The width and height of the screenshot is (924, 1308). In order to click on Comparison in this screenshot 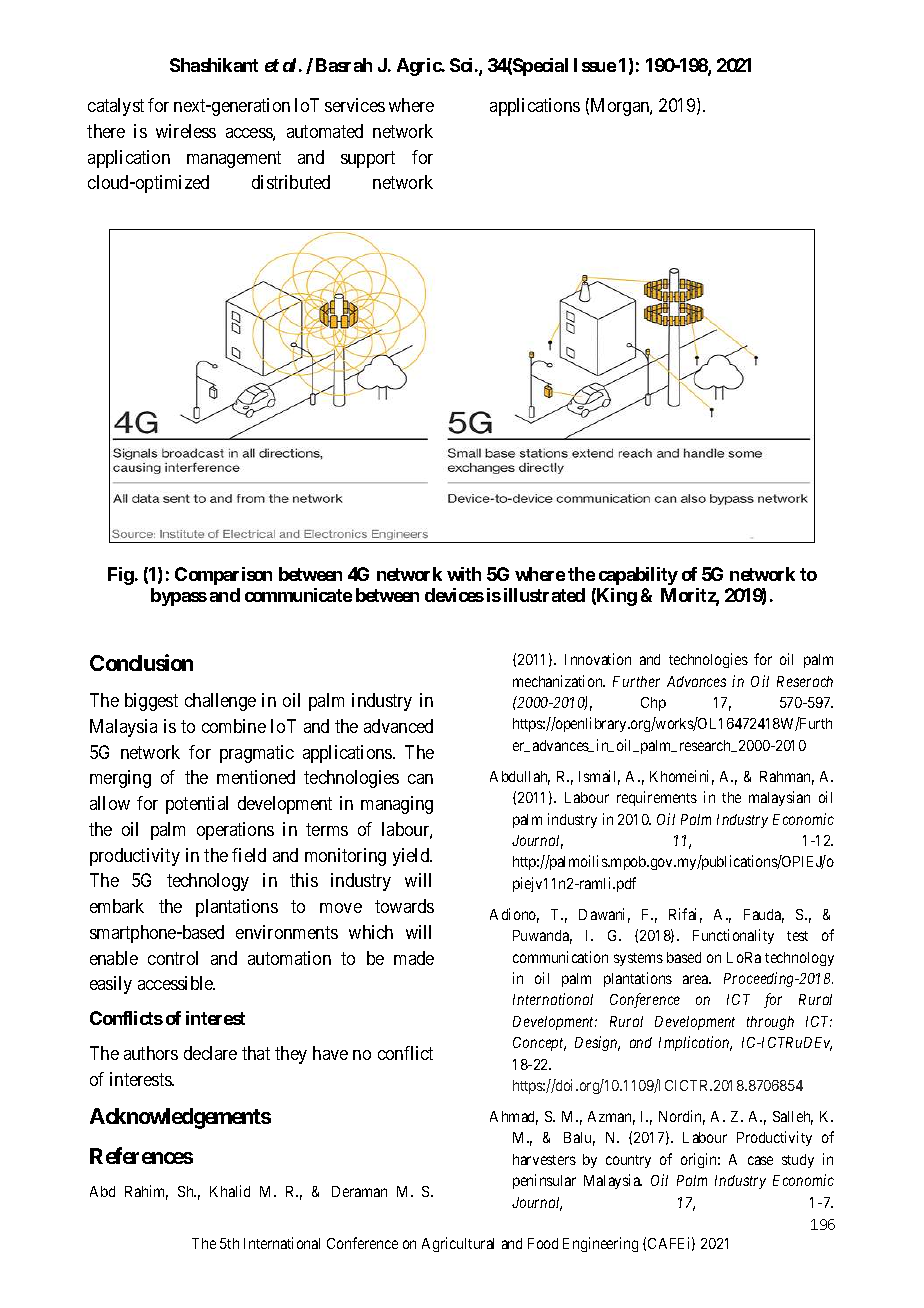, I will do `click(223, 576)`.
